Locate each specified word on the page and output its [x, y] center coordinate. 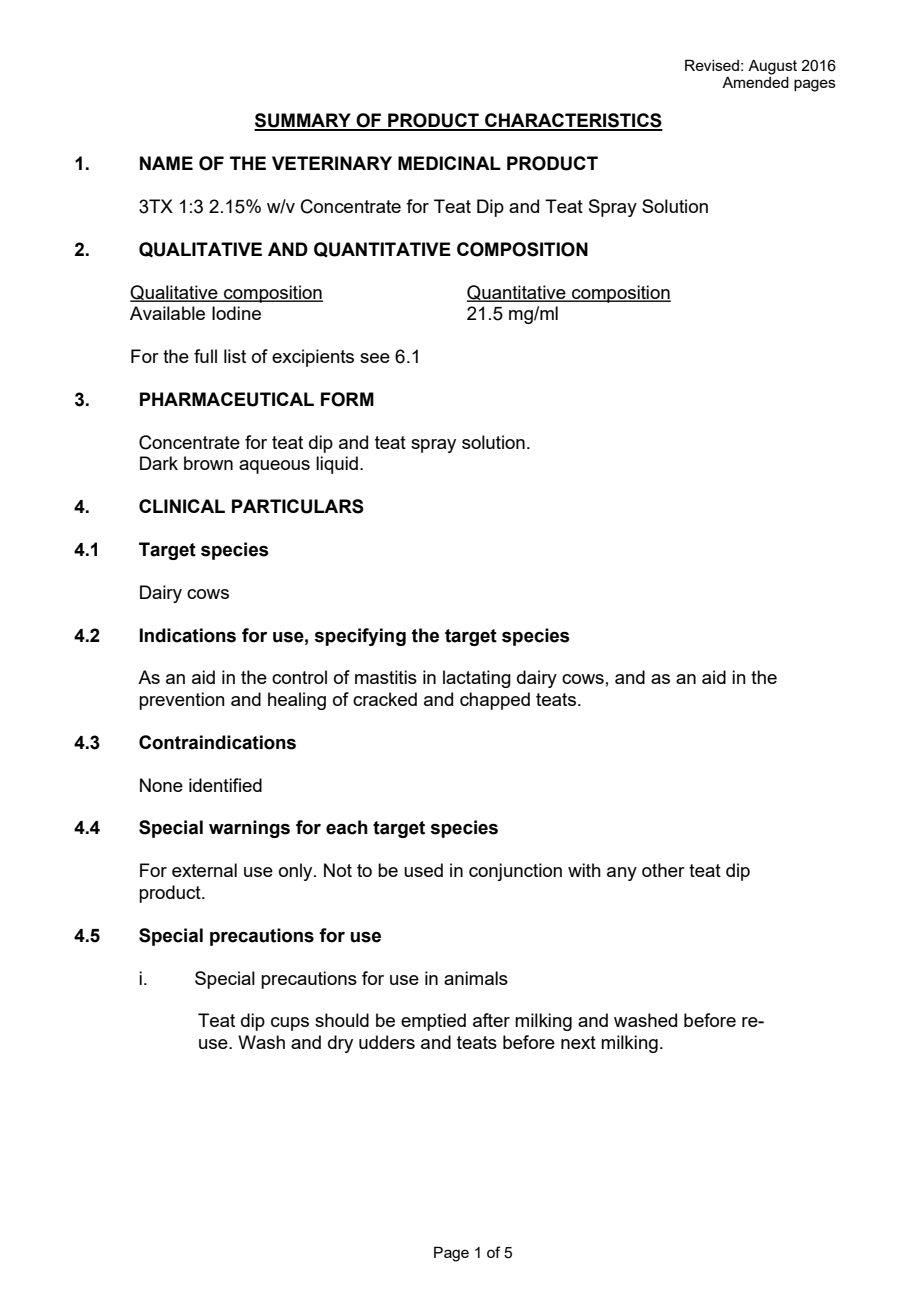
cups [290, 1024]
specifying [360, 637]
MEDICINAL [449, 163]
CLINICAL [182, 506]
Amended [755, 82]
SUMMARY [303, 121]
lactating [477, 679]
